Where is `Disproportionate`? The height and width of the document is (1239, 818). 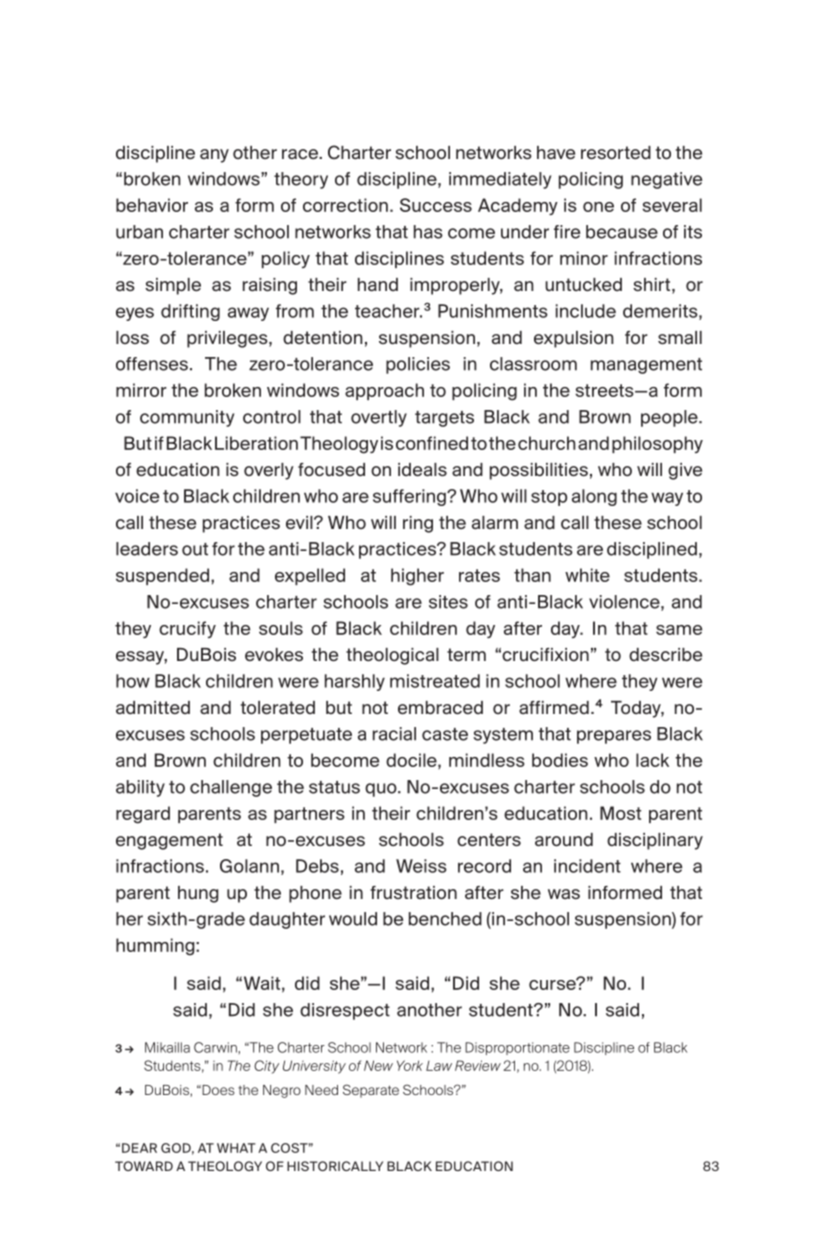
Disproportionate is located at coordinates (517, 1048).
